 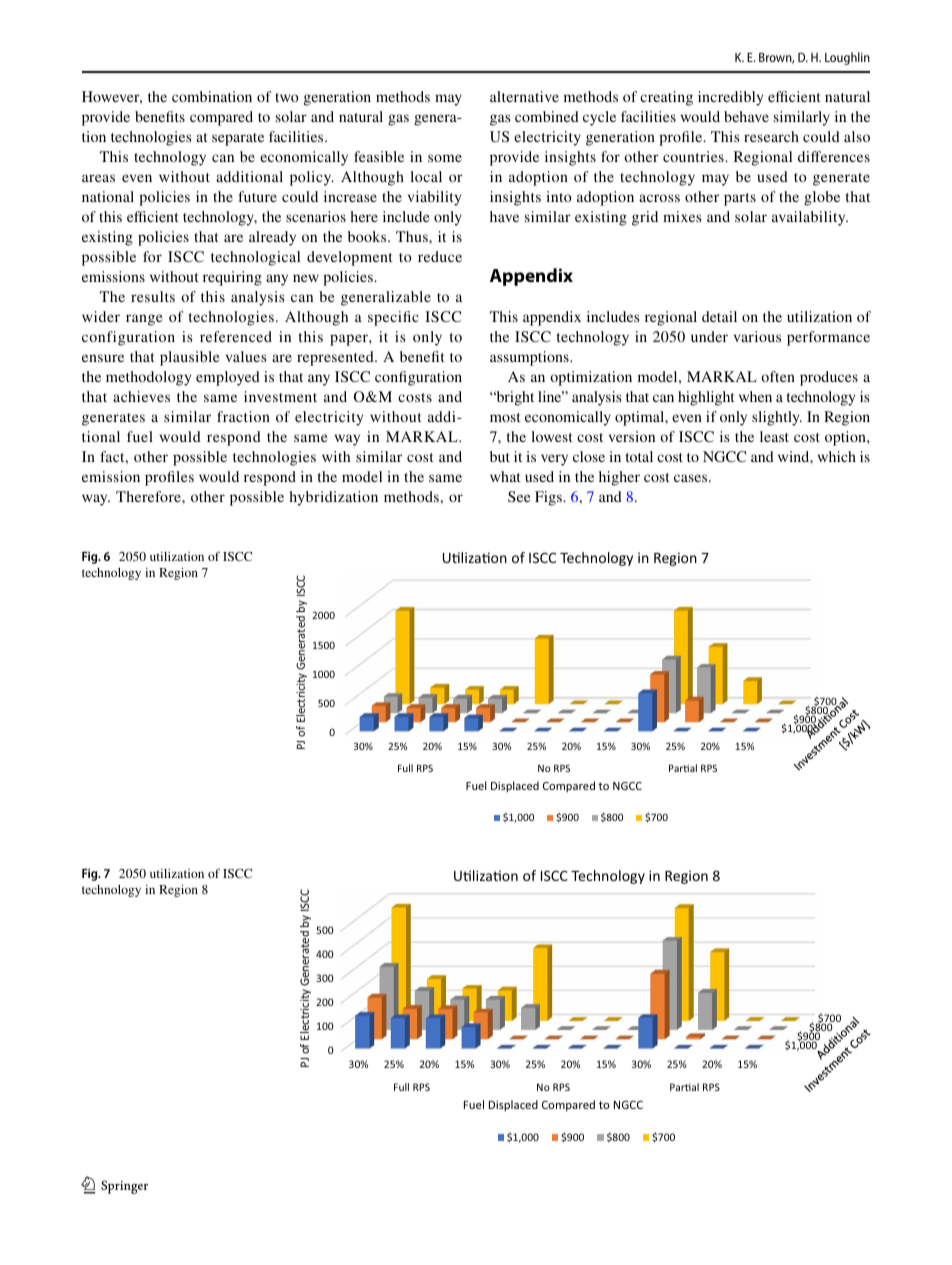 What do you see at coordinates (519, 496) in the page?
I see `See` at bounding box center [519, 496].
